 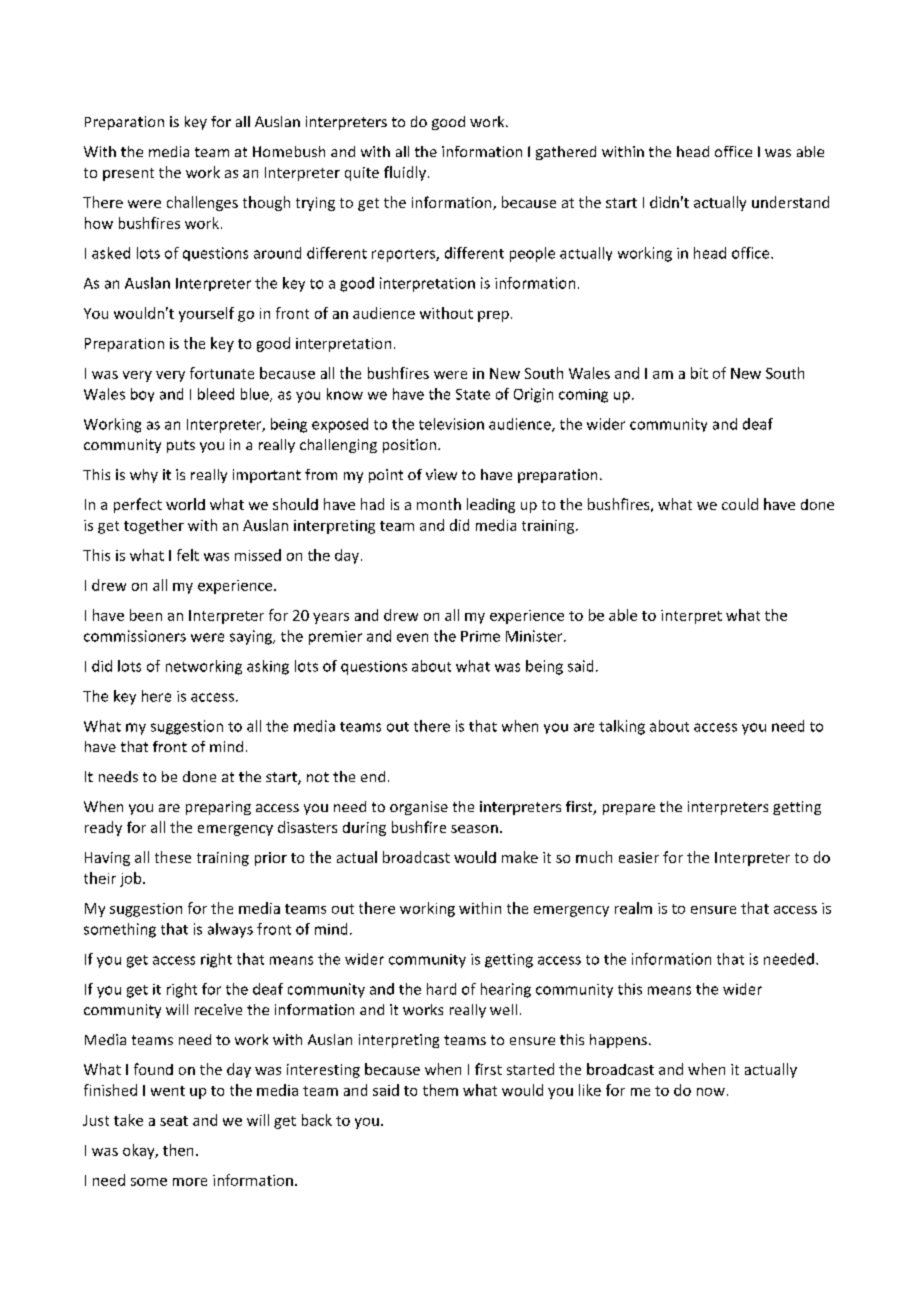 I want to click on understand, so click(x=790, y=202).
